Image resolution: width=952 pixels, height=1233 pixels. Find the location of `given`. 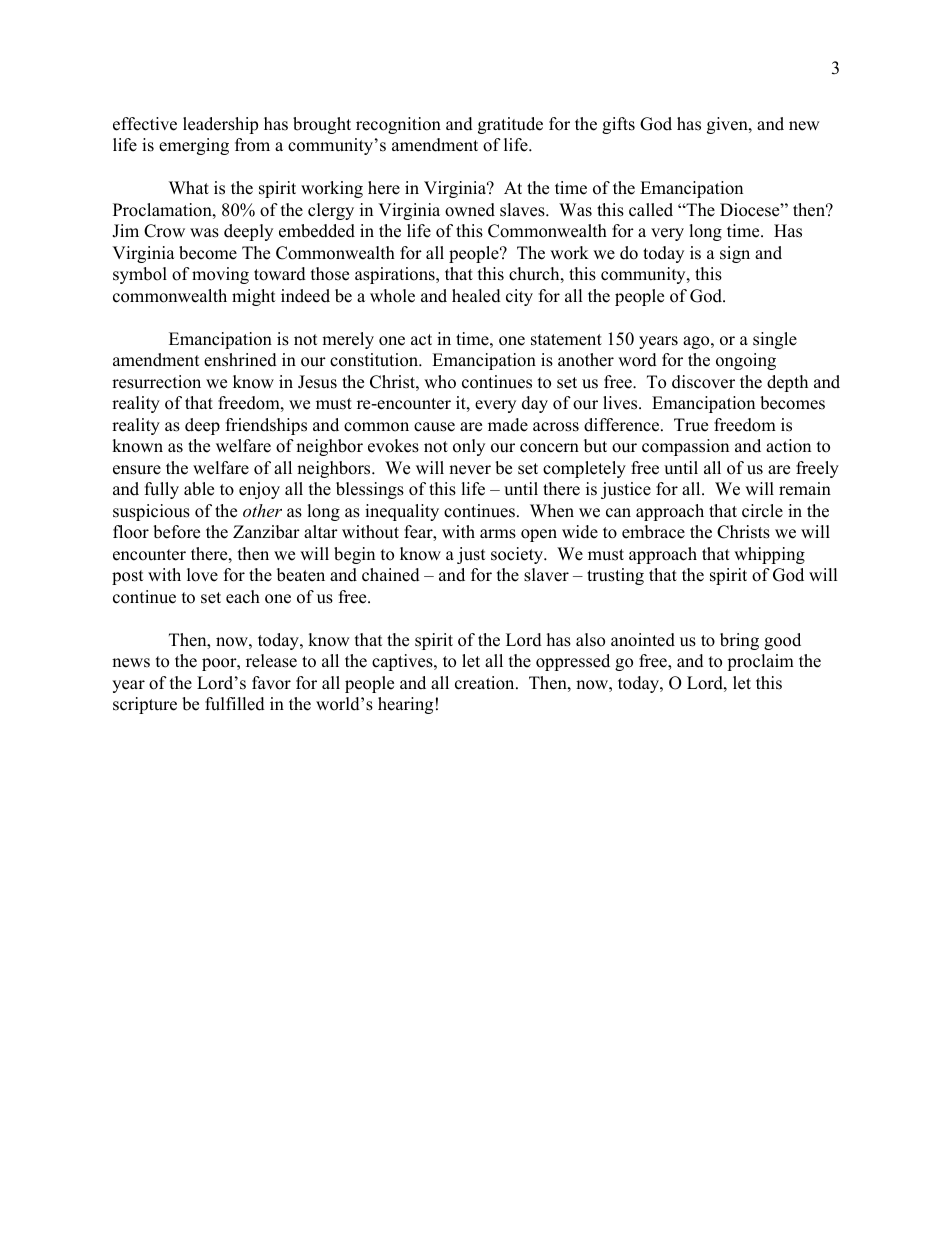

given is located at coordinates (728, 125).
